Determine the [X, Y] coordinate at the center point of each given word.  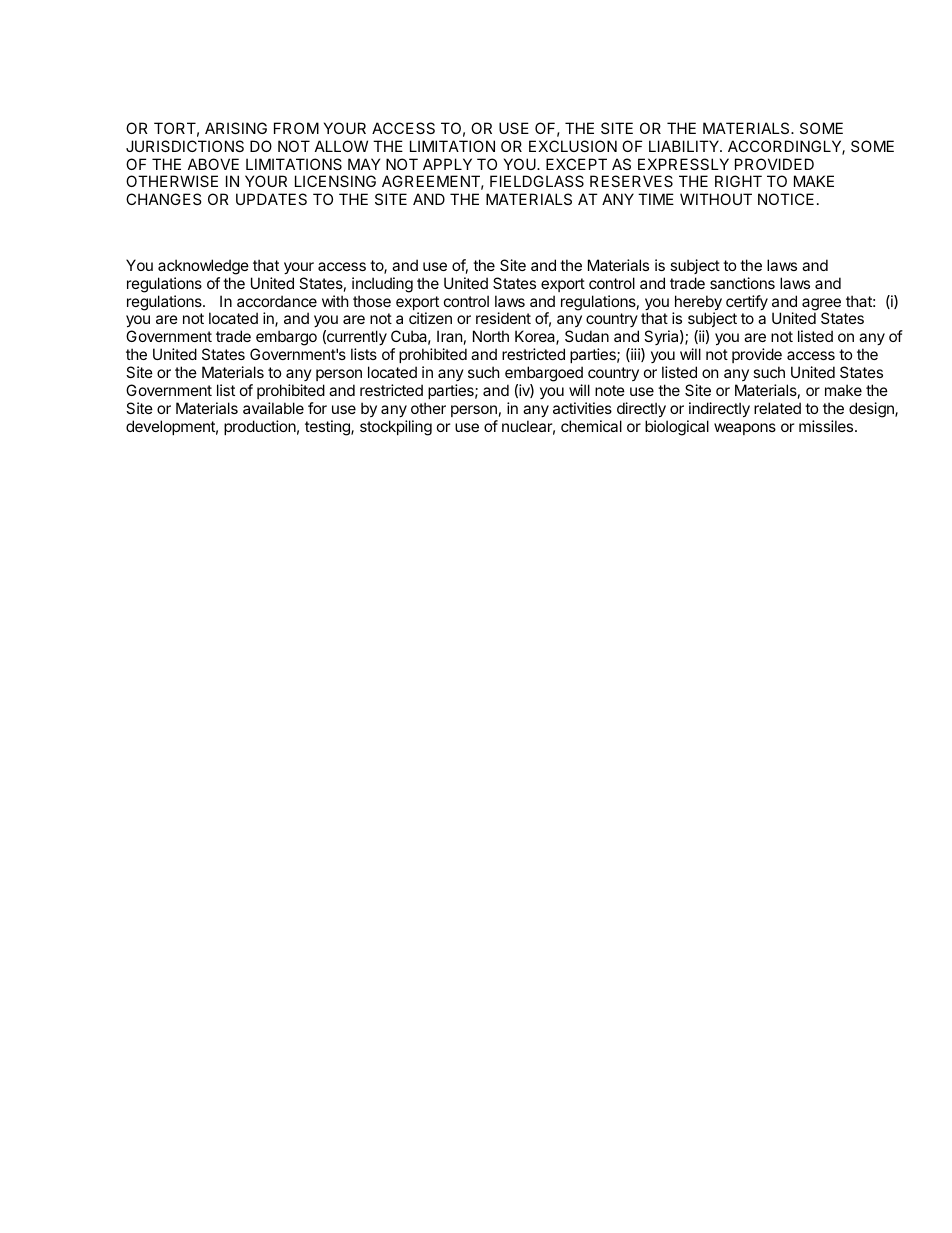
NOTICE [786, 199]
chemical [591, 426]
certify [747, 302]
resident [503, 318]
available [273, 408]
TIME [656, 199]
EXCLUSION [573, 146]
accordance [277, 301]
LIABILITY [685, 146]
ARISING [236, 128]
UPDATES [271, 199]
